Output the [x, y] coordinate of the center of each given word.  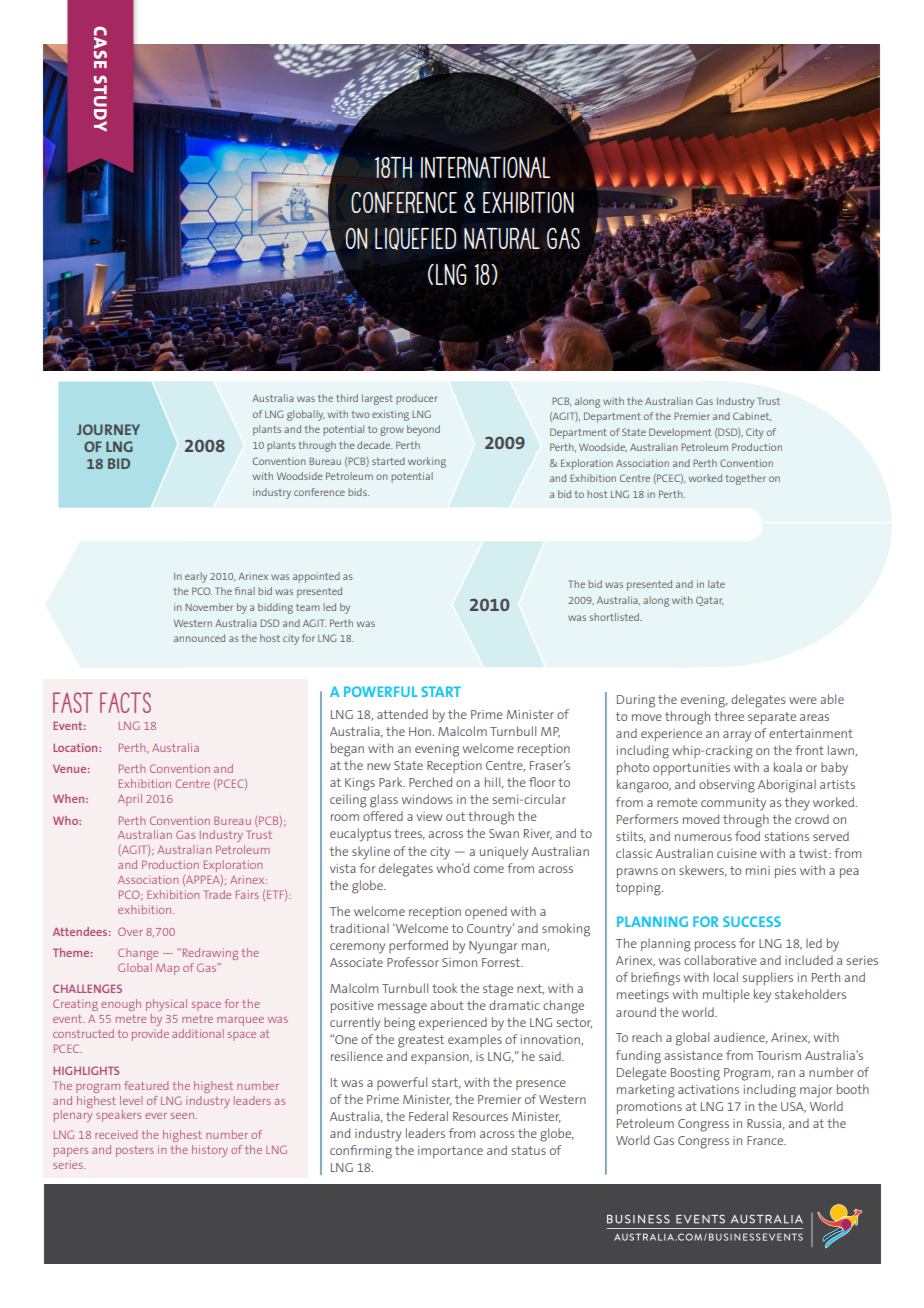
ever [156, 1116]
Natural [502, 238]
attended [402, 714]
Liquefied [415, 239]
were [803, 700]
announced [199, 638]
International [485, 167]
